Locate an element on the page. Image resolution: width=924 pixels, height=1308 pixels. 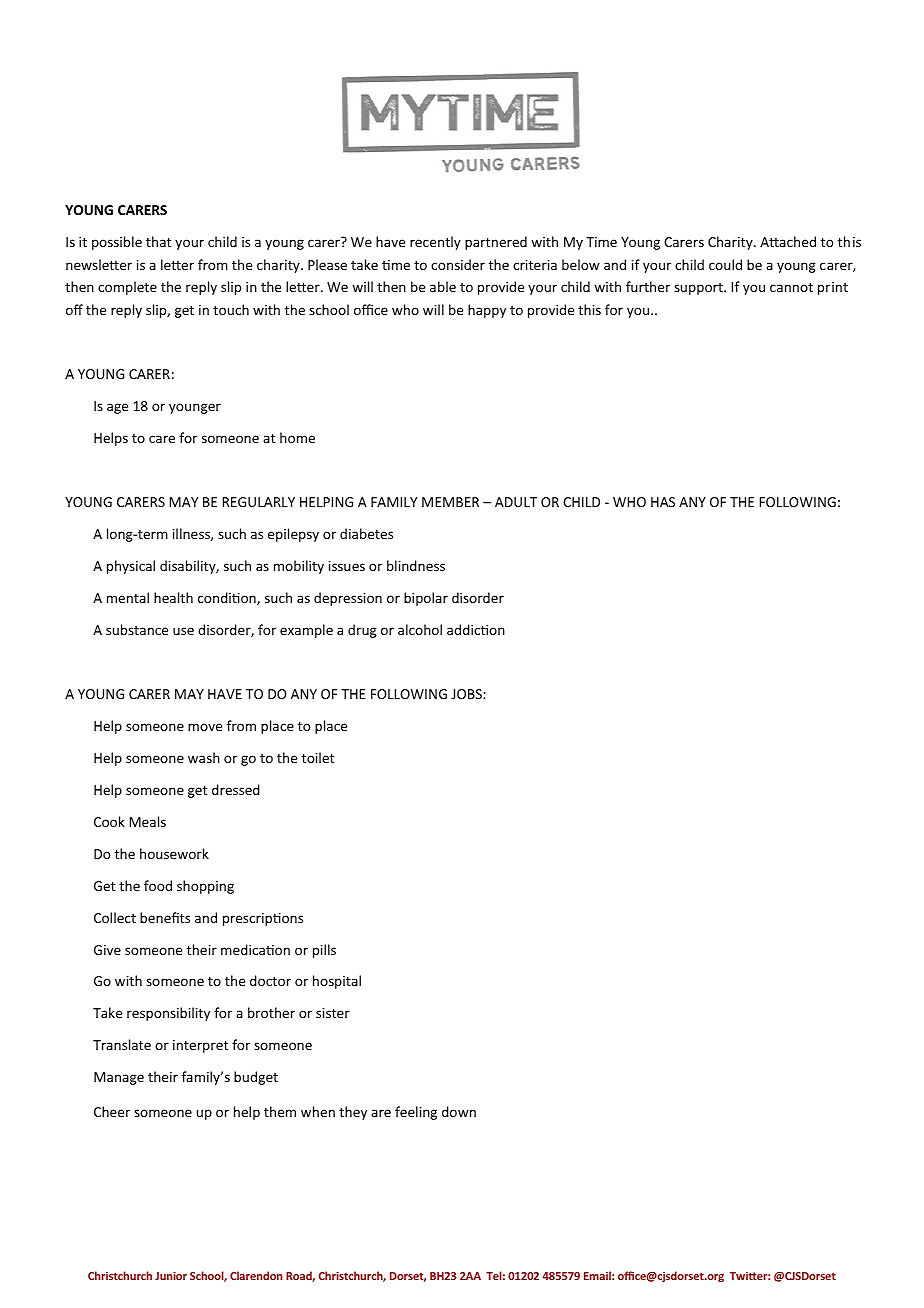
MEMBER is located at coordinates (450, 502).
